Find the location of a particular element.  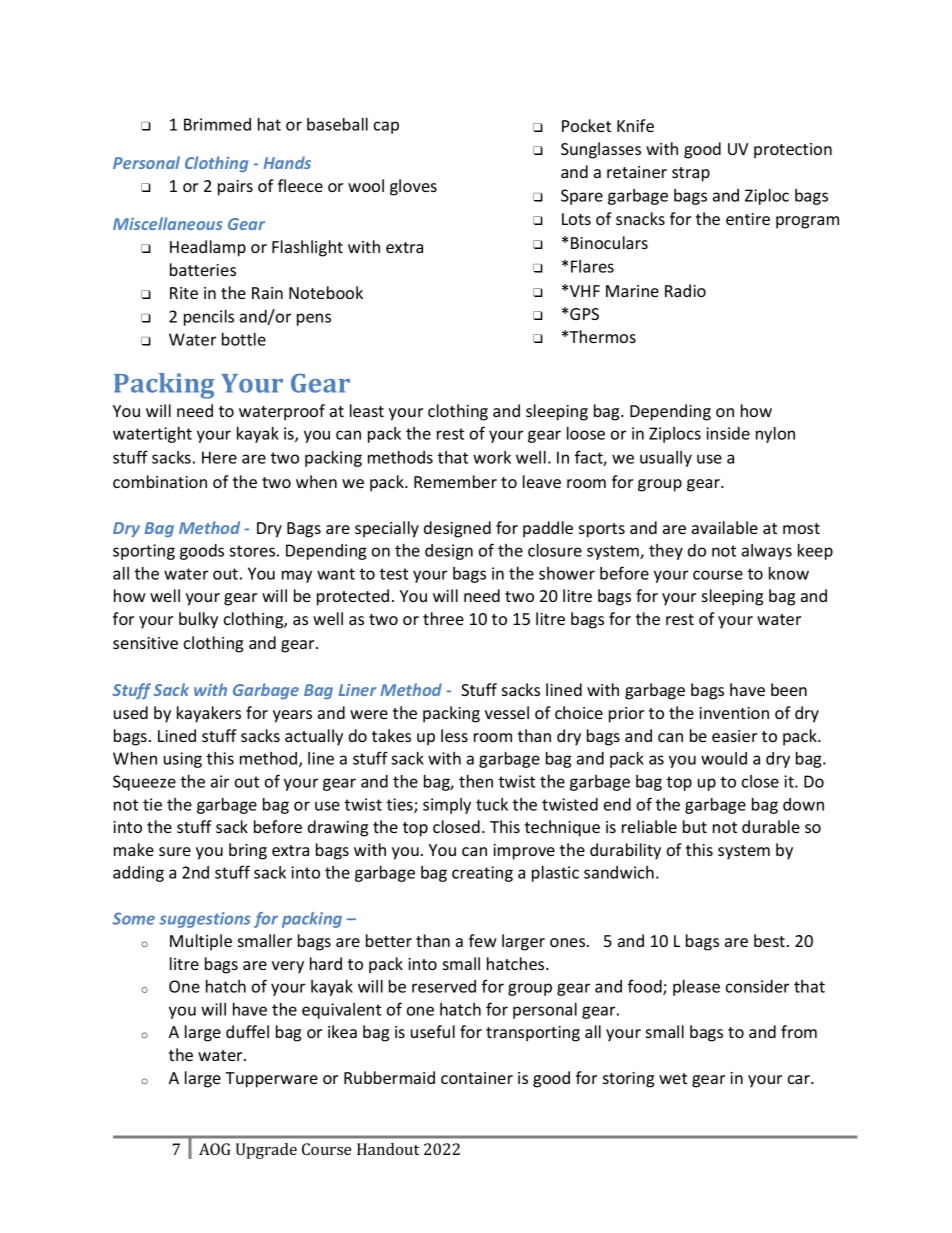

AOG is located at coordinates (214, 1149).
